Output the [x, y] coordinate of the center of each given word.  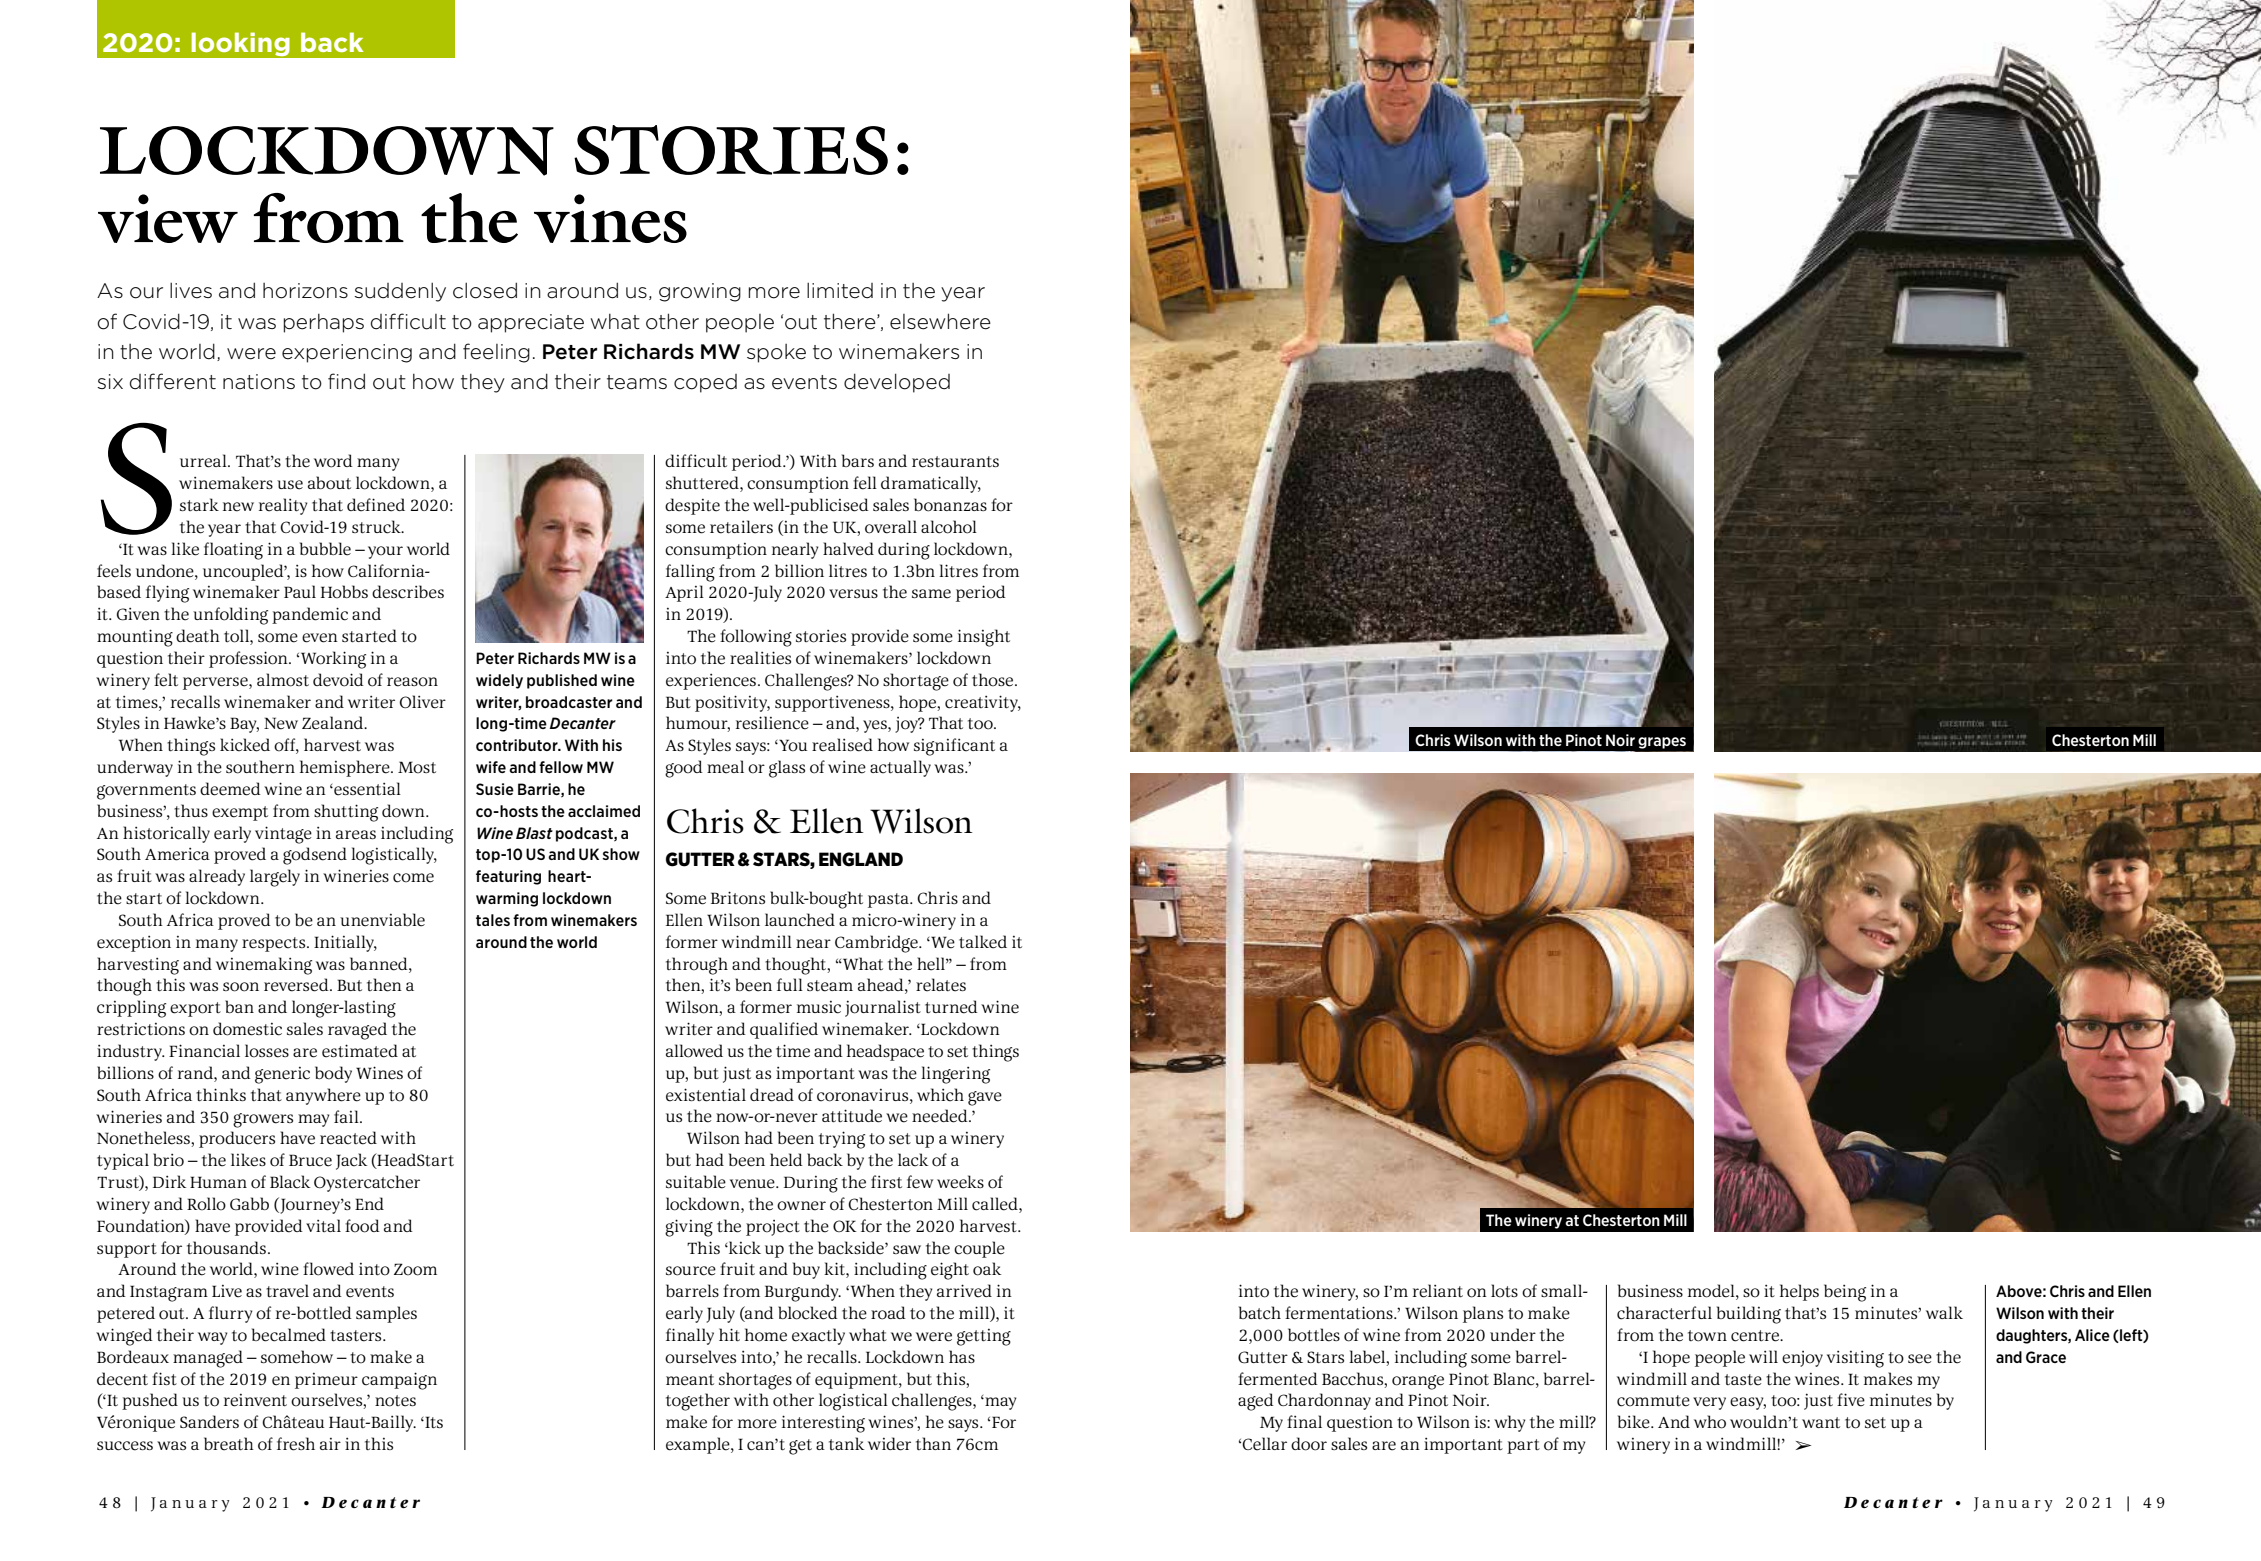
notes [395, 1401]
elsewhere [940, 321]
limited [840, 290]
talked [983, 942]
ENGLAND [861, 859]
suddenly [400, 292]
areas [356, 835]
